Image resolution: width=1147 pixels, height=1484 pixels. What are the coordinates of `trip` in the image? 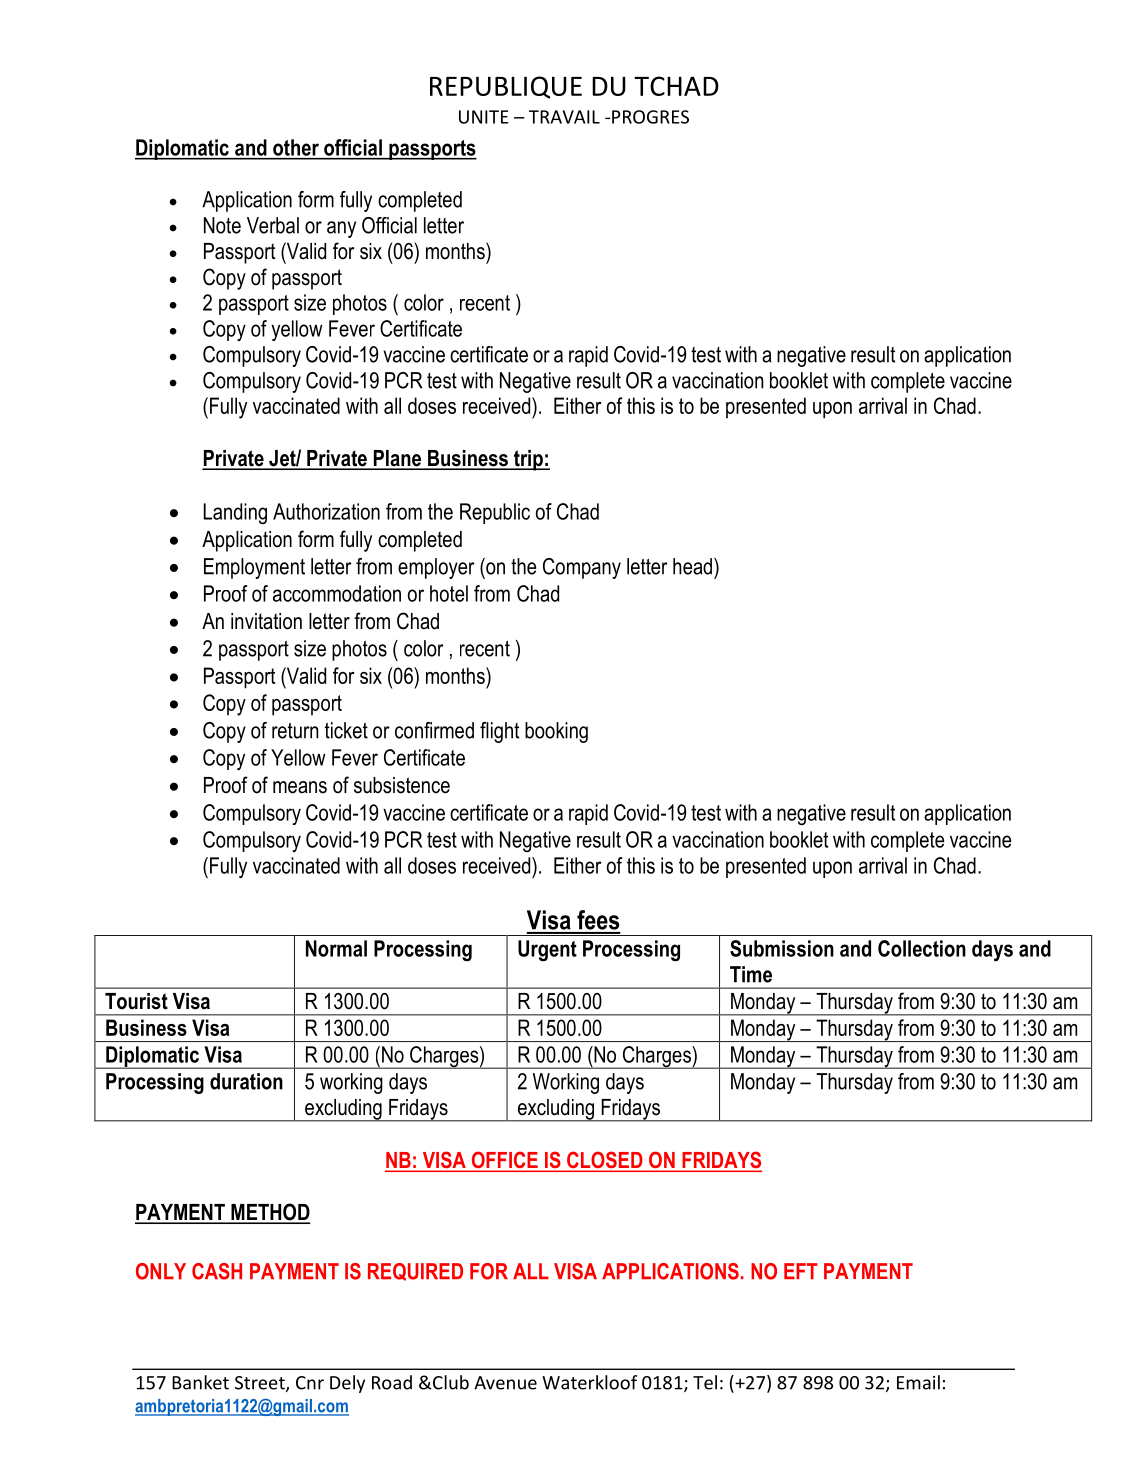 It's located at (528, 460).
